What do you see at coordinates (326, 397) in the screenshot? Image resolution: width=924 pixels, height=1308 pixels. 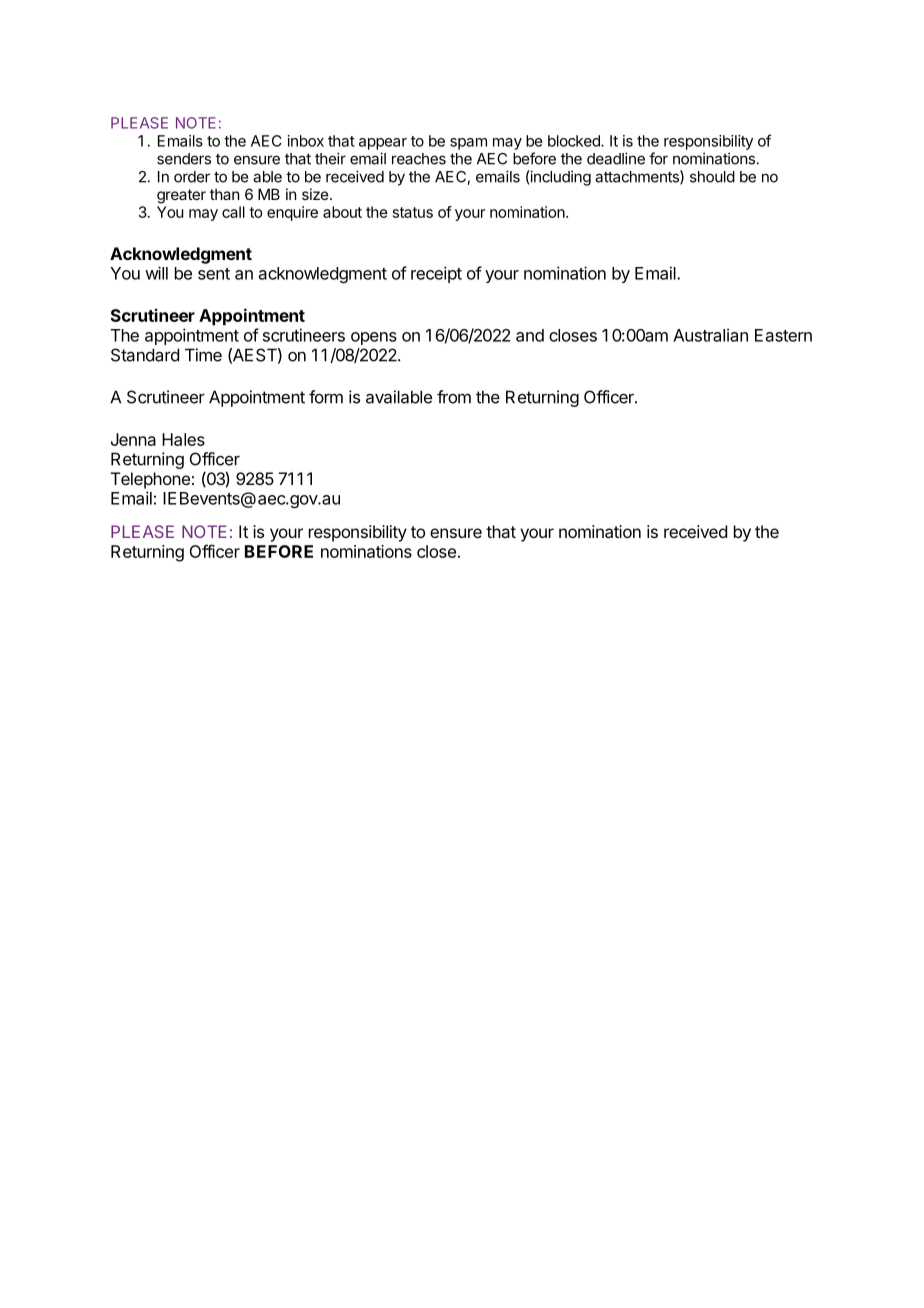 I see `form` at bounding box center [326, 397].
